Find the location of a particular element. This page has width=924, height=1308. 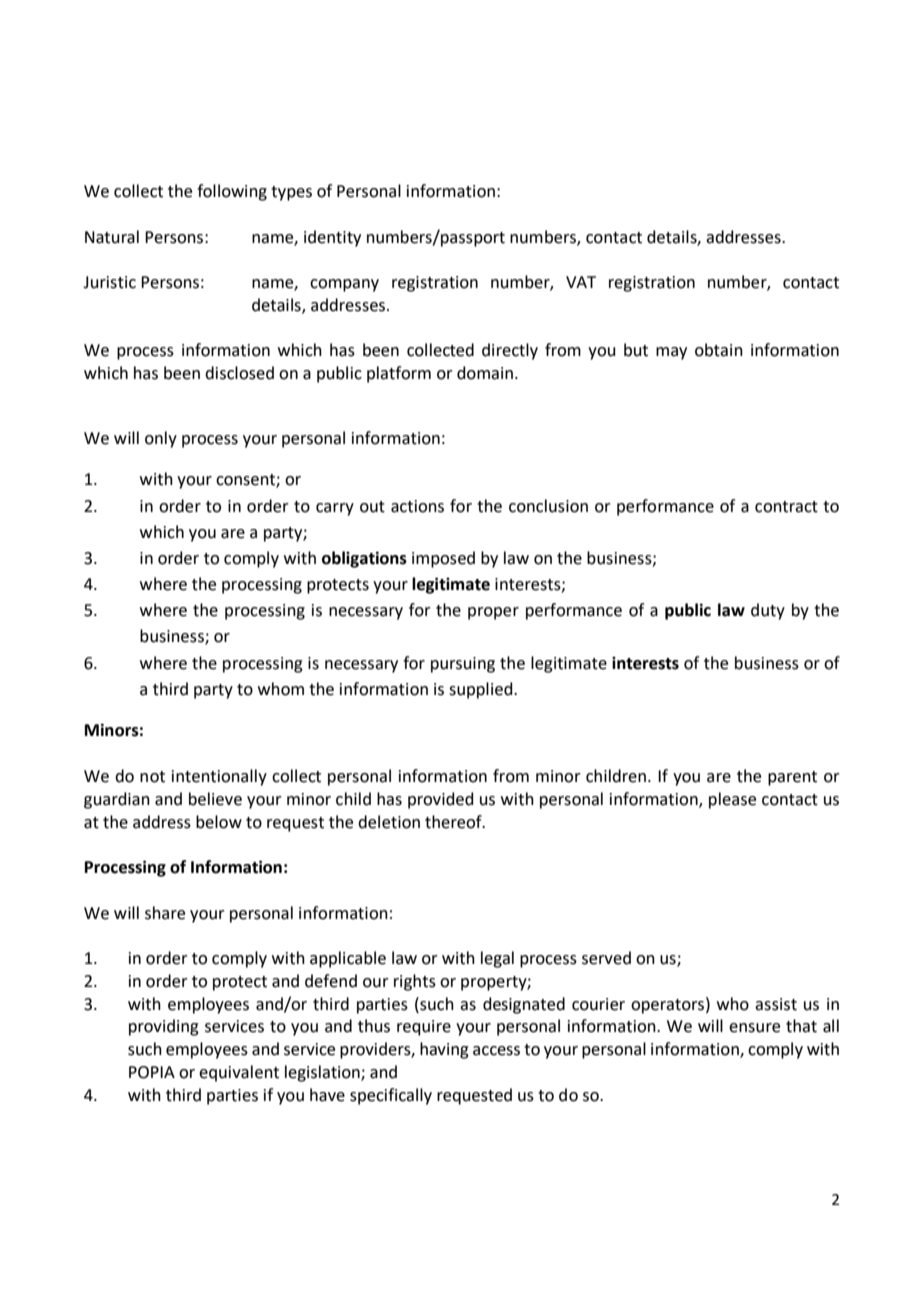

following is located at coordinates (232, 192).
